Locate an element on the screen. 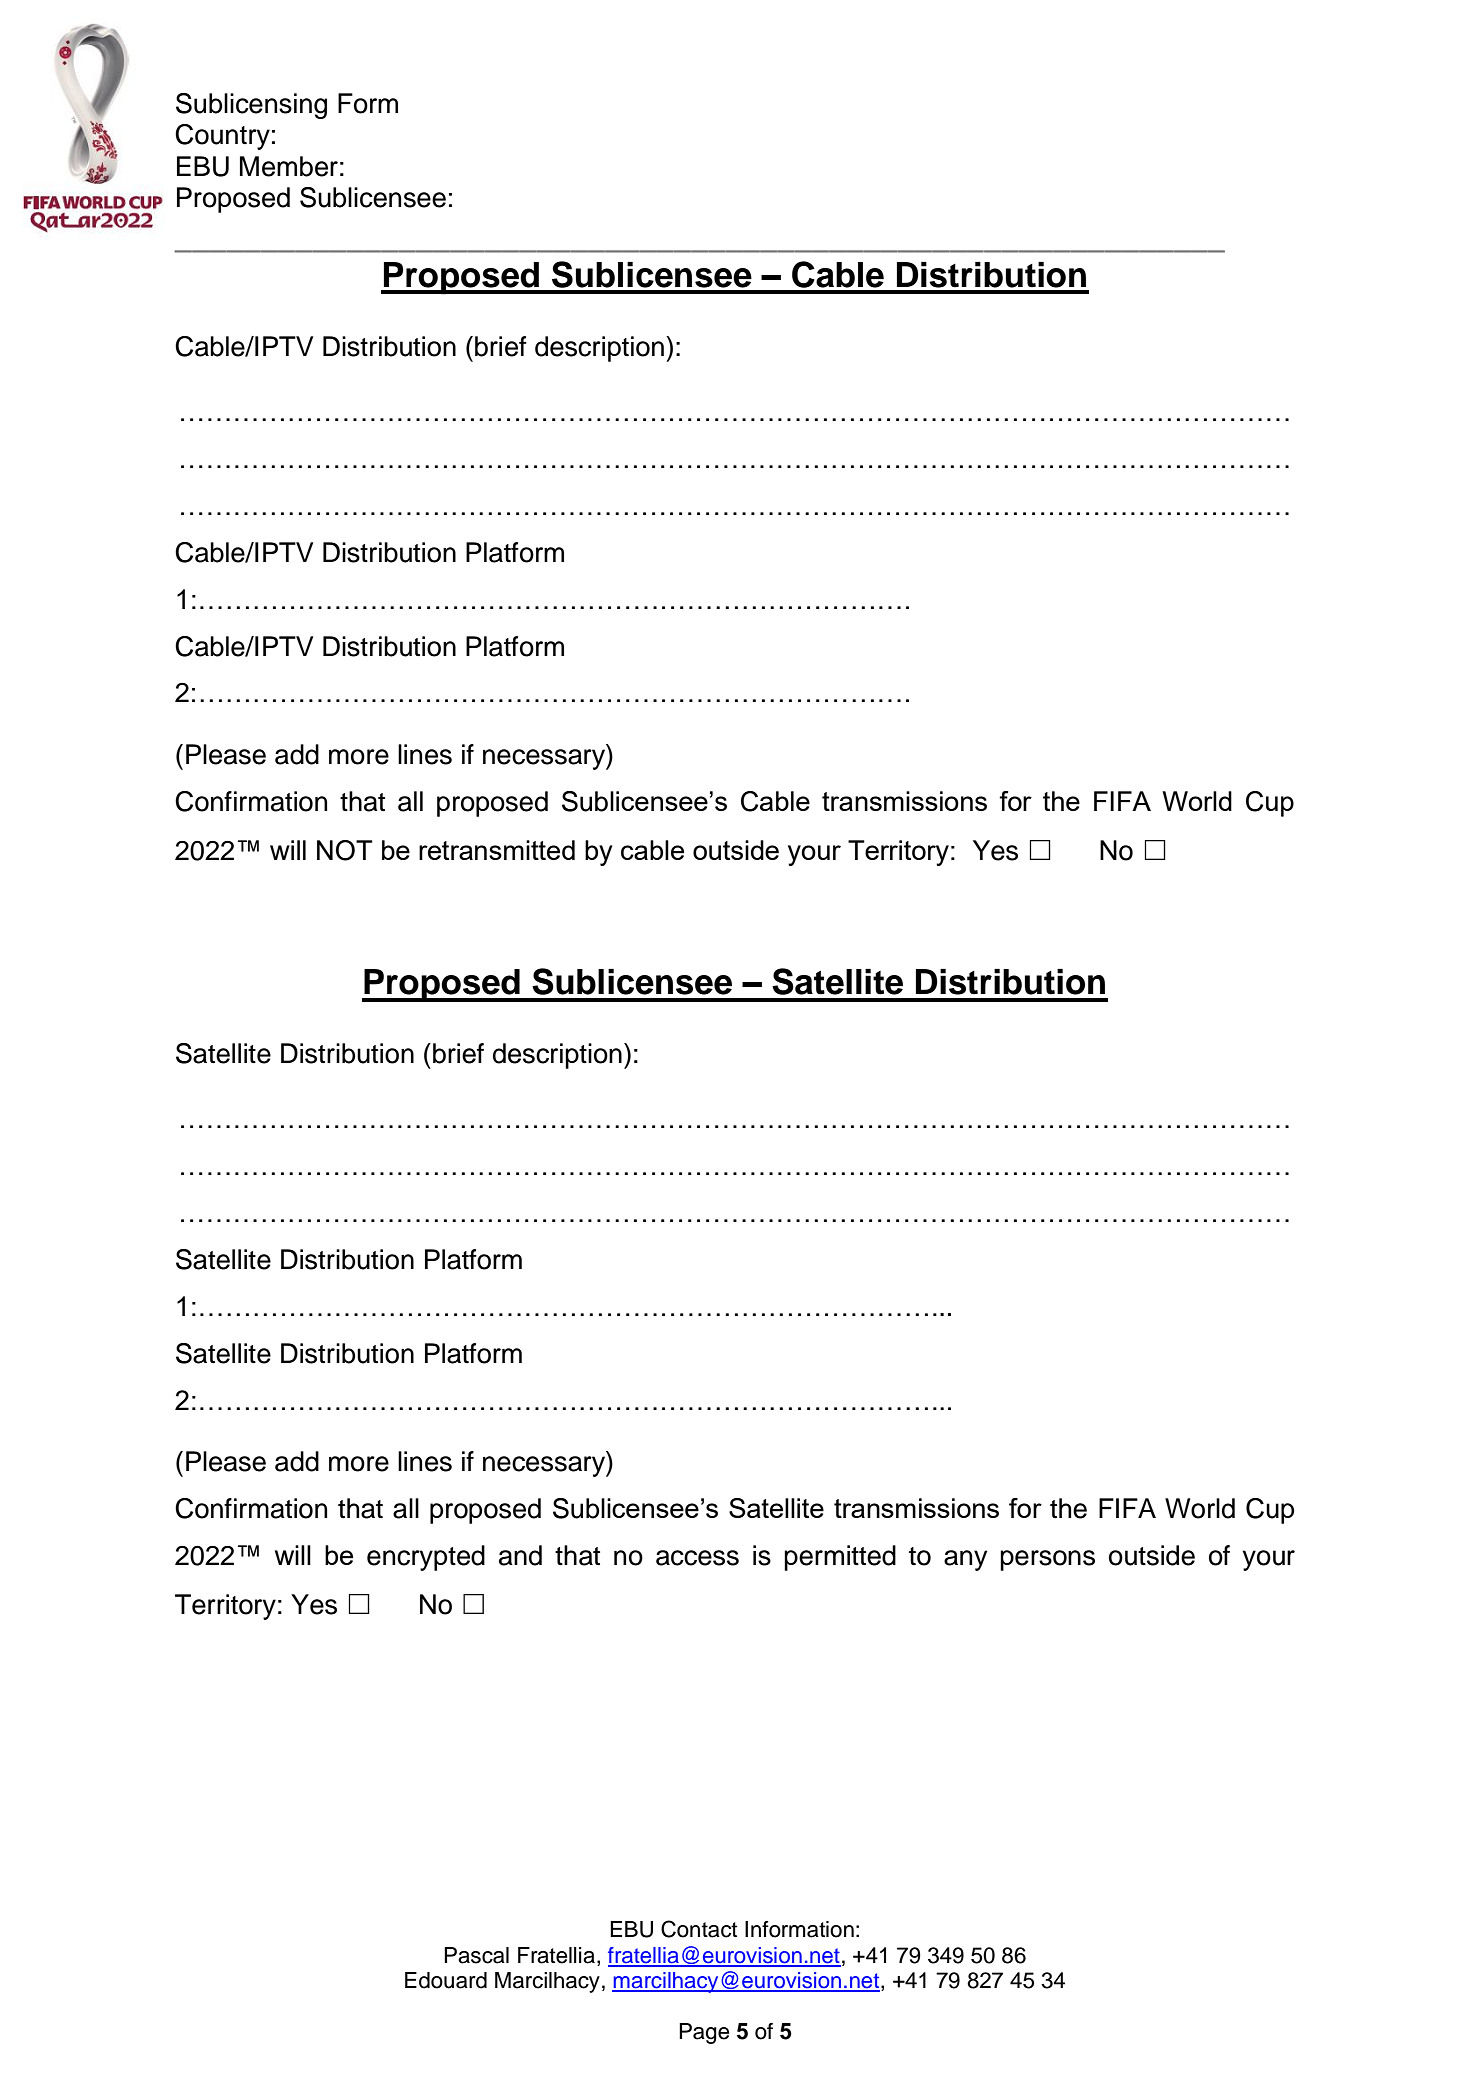 The height and width of the screenshot is (2080, 1470). and is located at coordinates (520, 1555).
